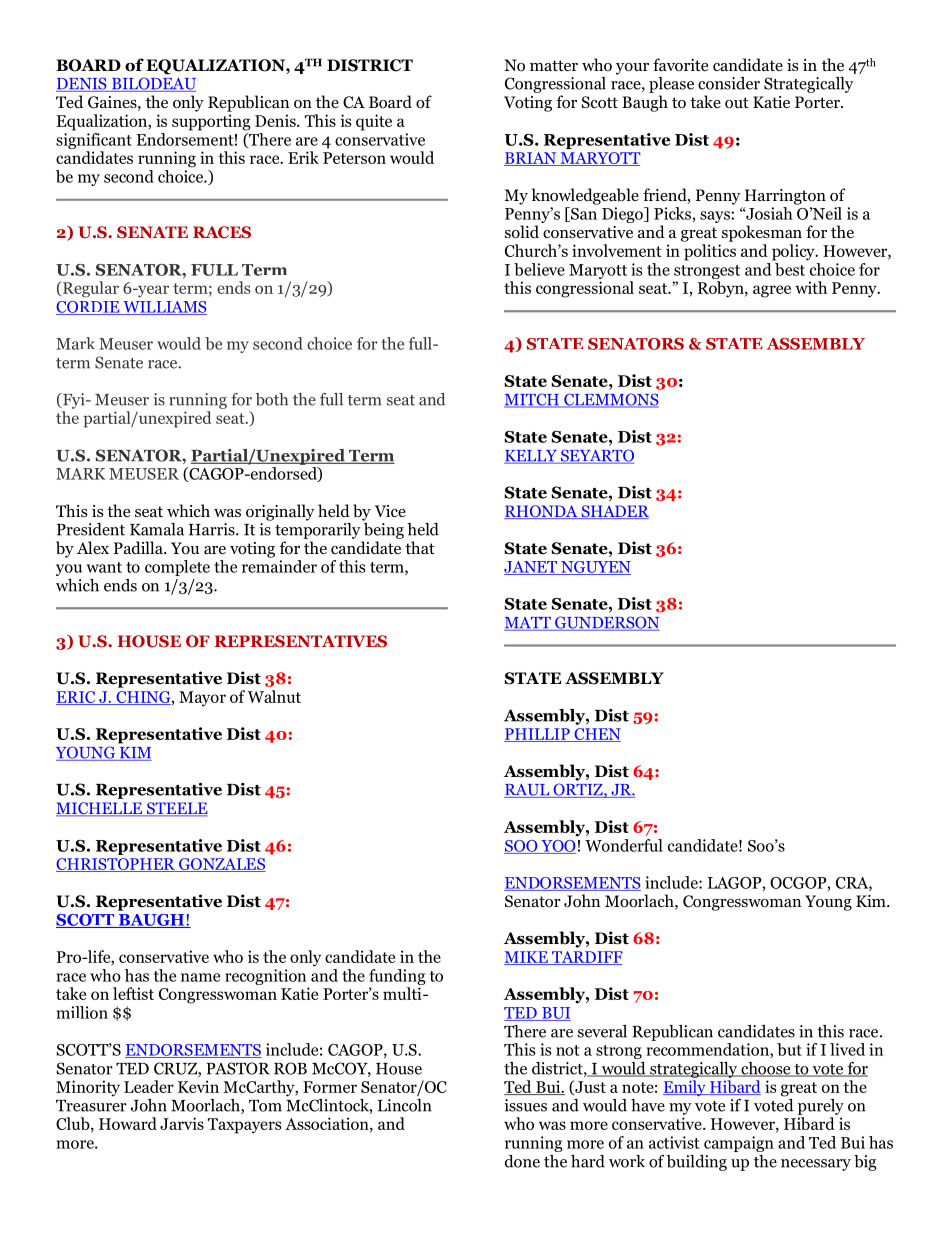 The height and width of the screenshot is (1233, 952). Describe the element at coordinates (525, 1105) in the screenshot. I see `issues` at that location.
